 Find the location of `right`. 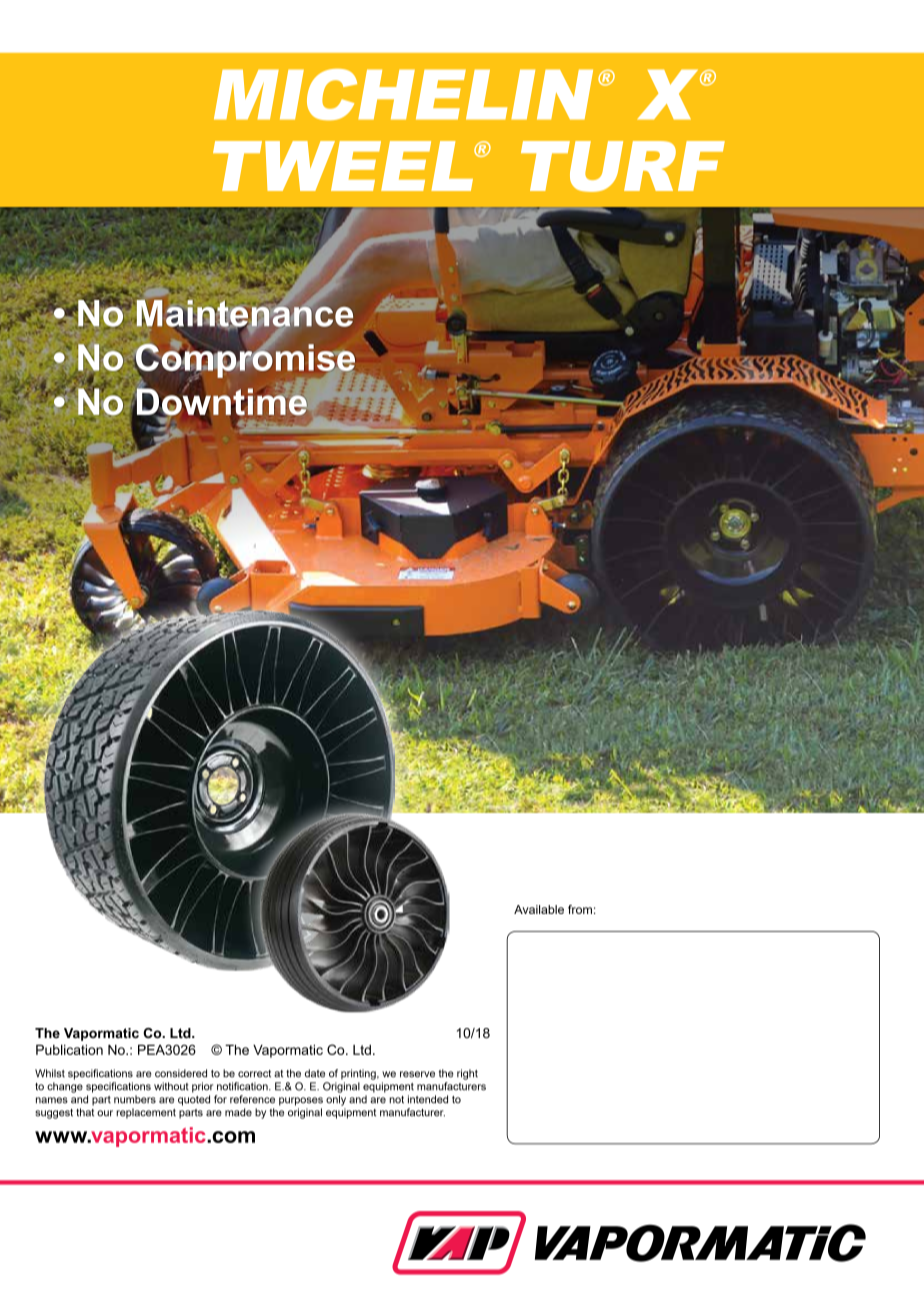

right is located at coordinates (467, 1074).
